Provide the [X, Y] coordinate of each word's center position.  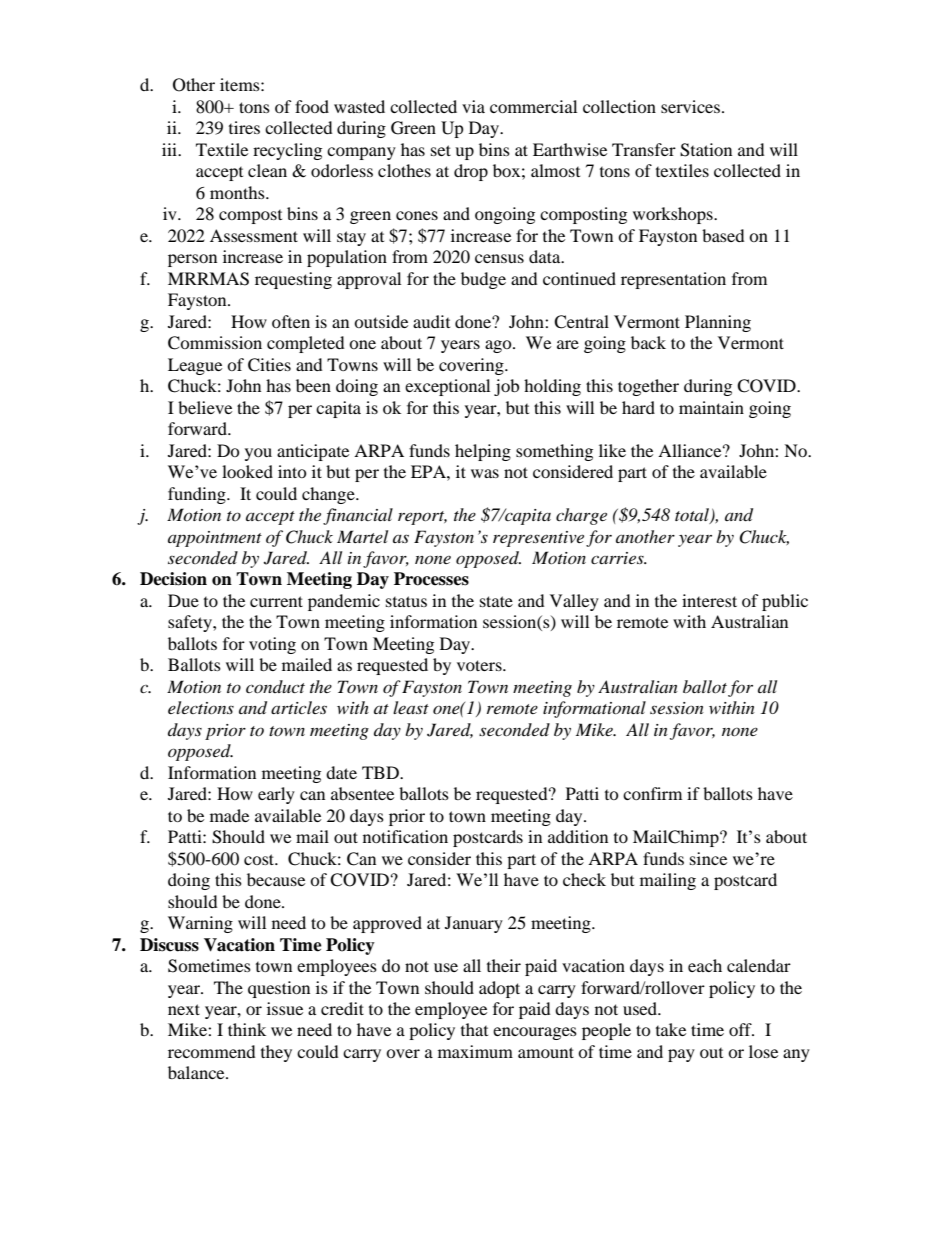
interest [709, 600]
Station [706, 150]
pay [681, 1055]
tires [244, 127]
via [473, 106]
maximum [475, 1051]
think [247, 1029]
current [276, 601]
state [496, 601]
